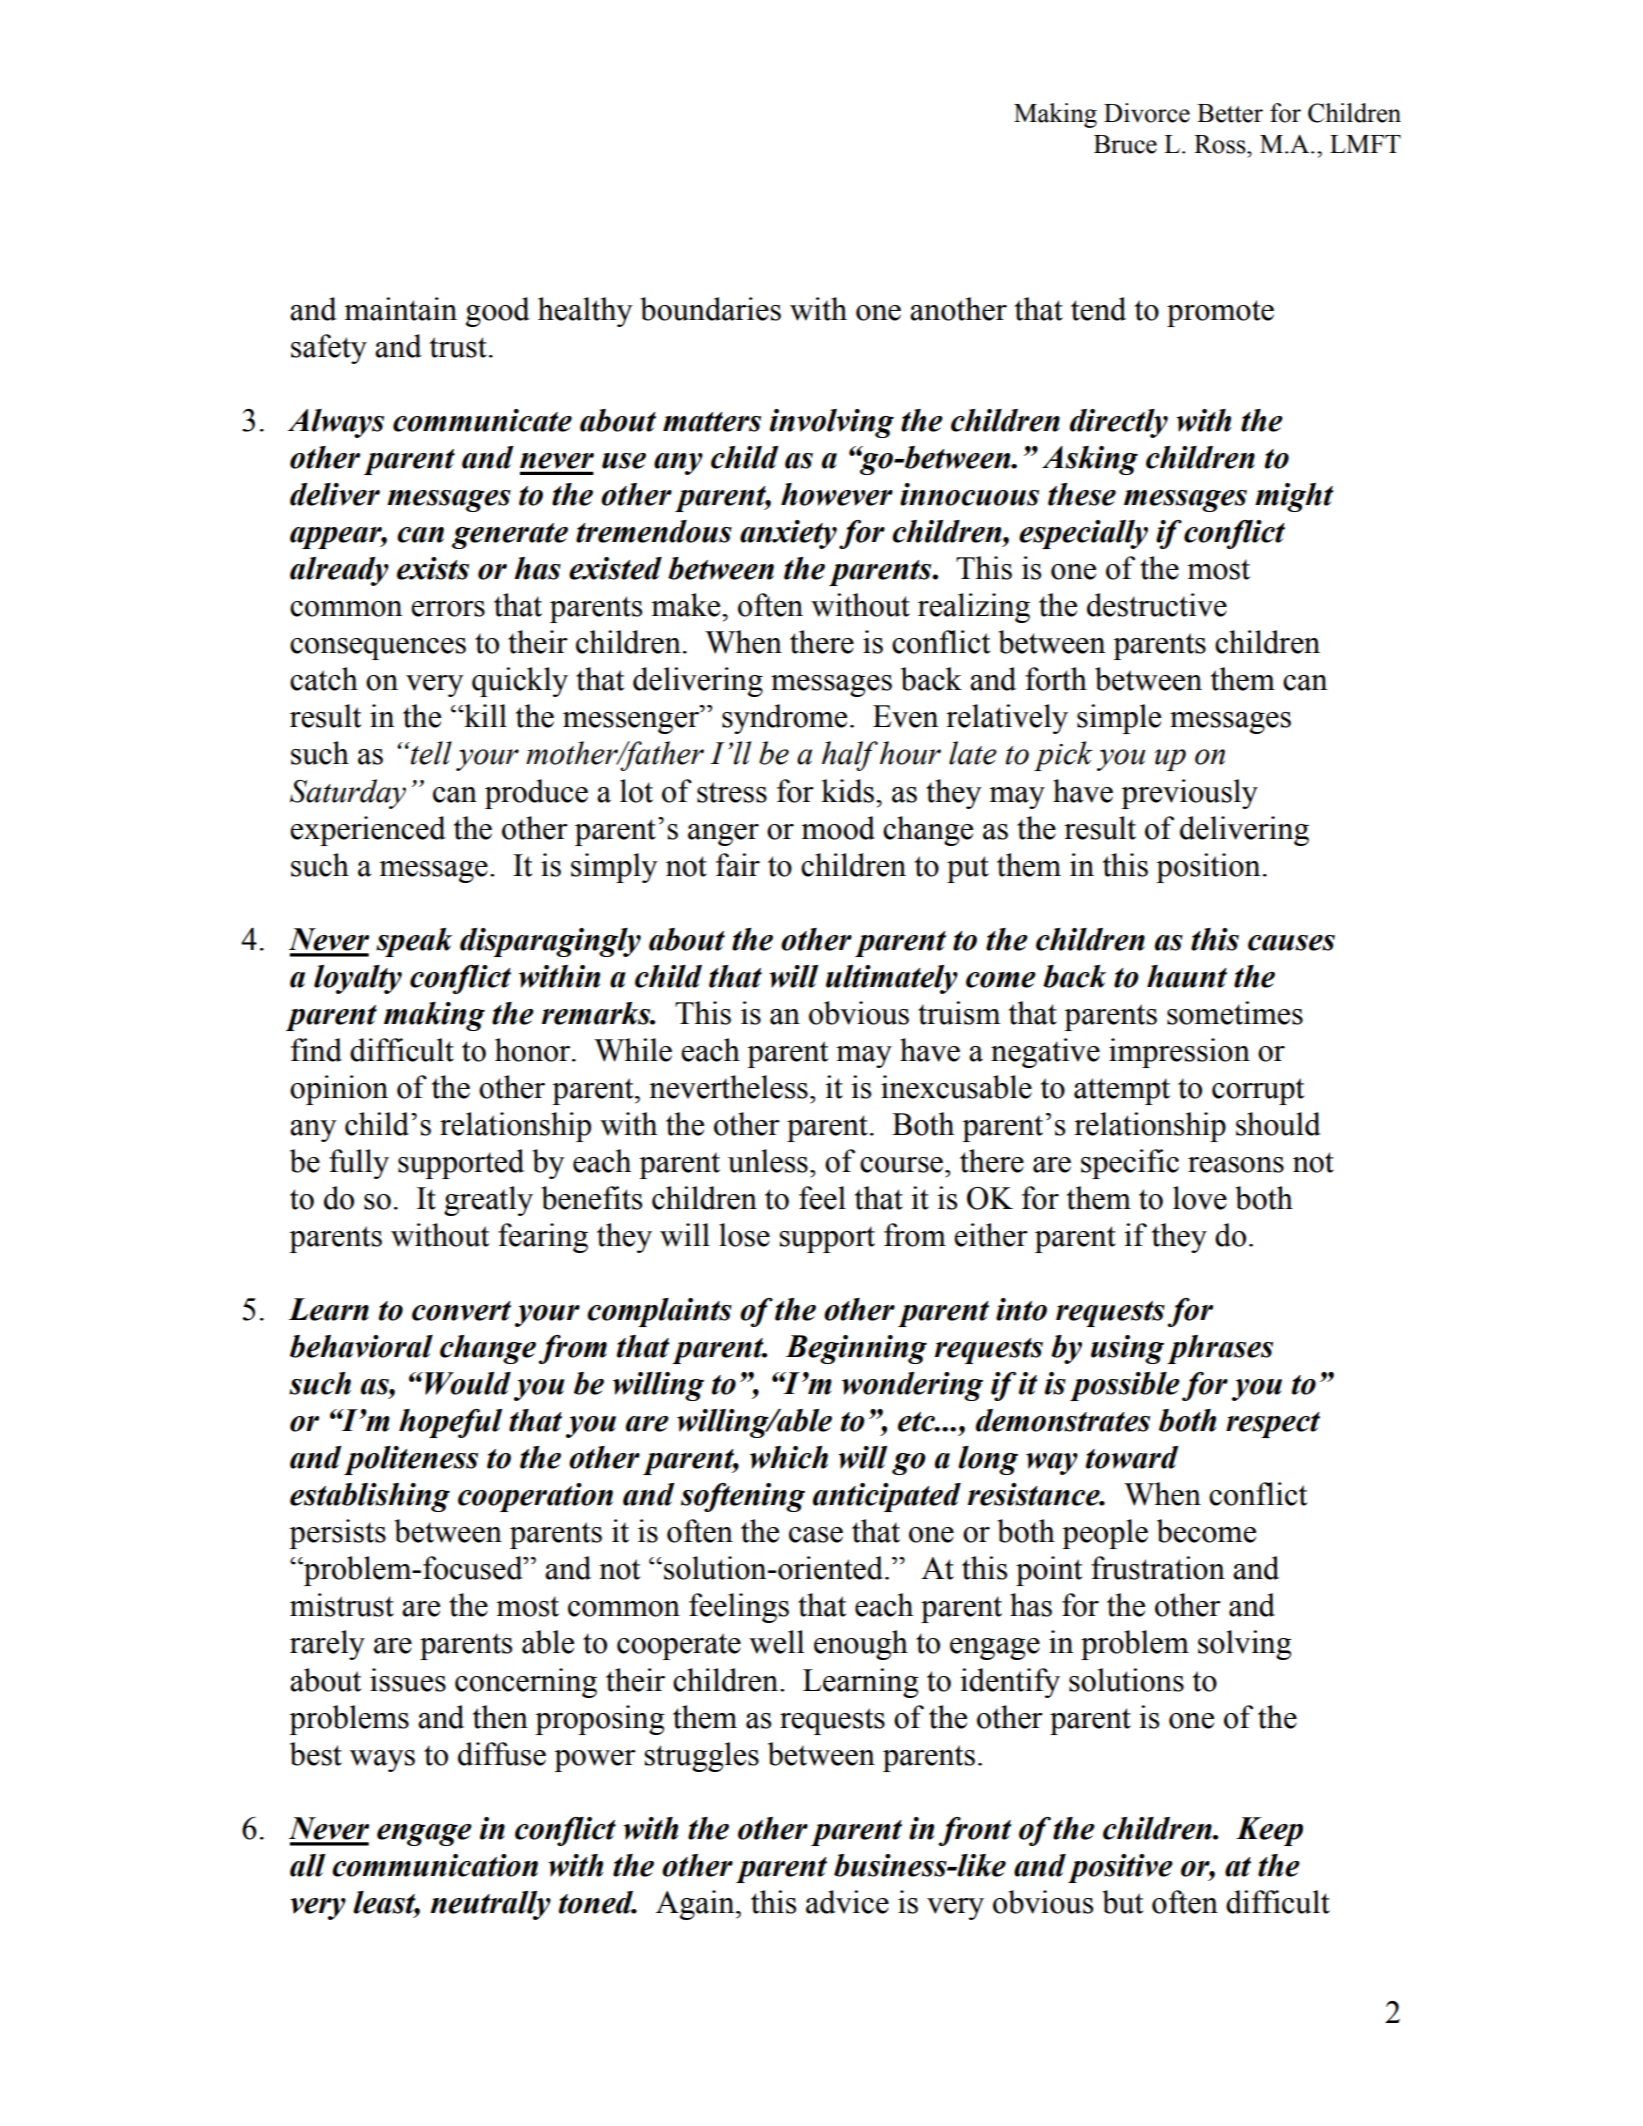 The width and height of the image is (1643, 2126). I want to click on exists, so click(433, 568).
